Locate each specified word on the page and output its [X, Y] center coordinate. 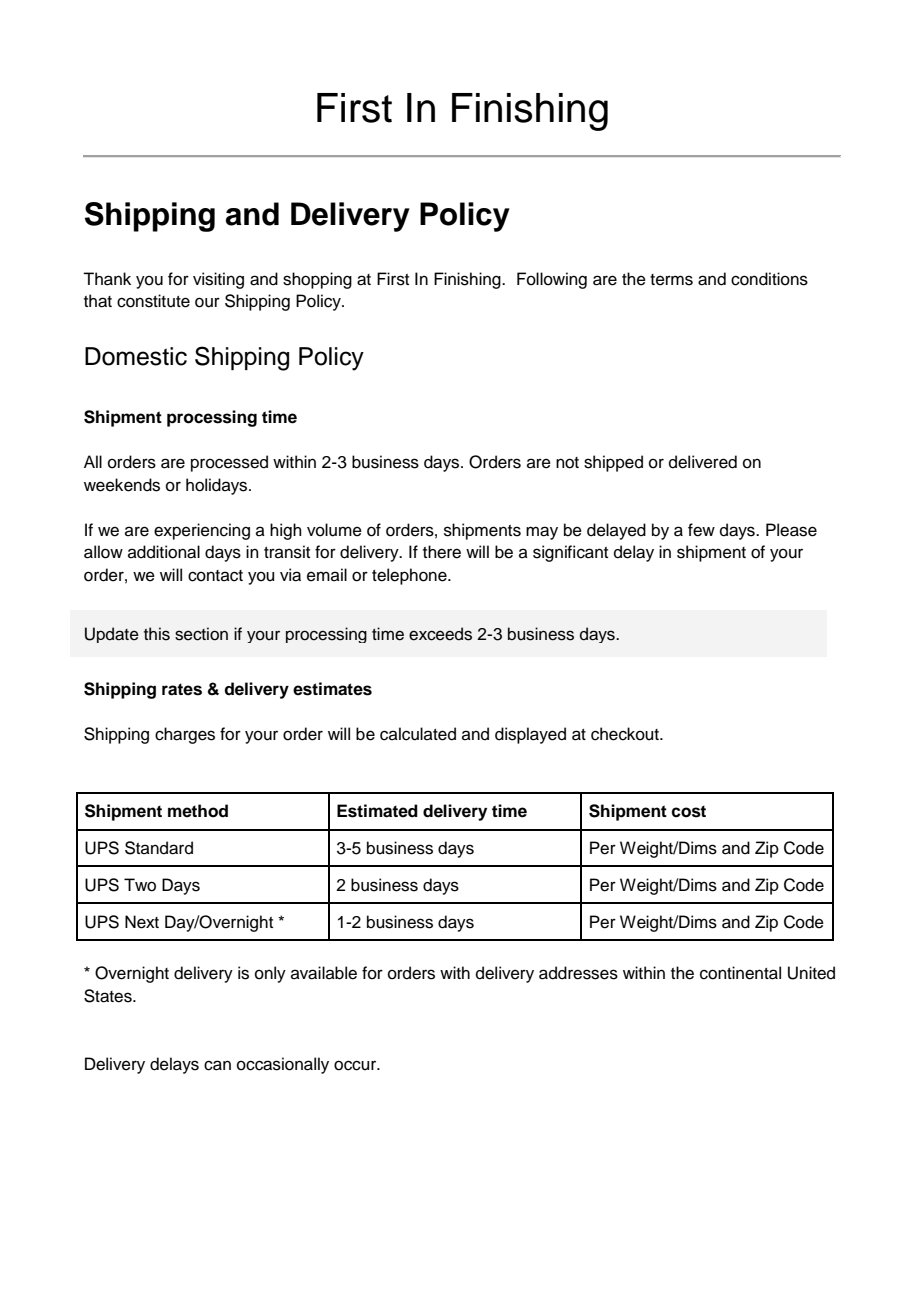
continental [740, 973]
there [442, 552]
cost [688, 811]
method [198, 811]
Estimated [377, 811]
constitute [153, 301]
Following [552, 280]
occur [356, 1065]
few [701, 530]
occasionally [283, 1065]
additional [164, 552]
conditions [769, 279]
